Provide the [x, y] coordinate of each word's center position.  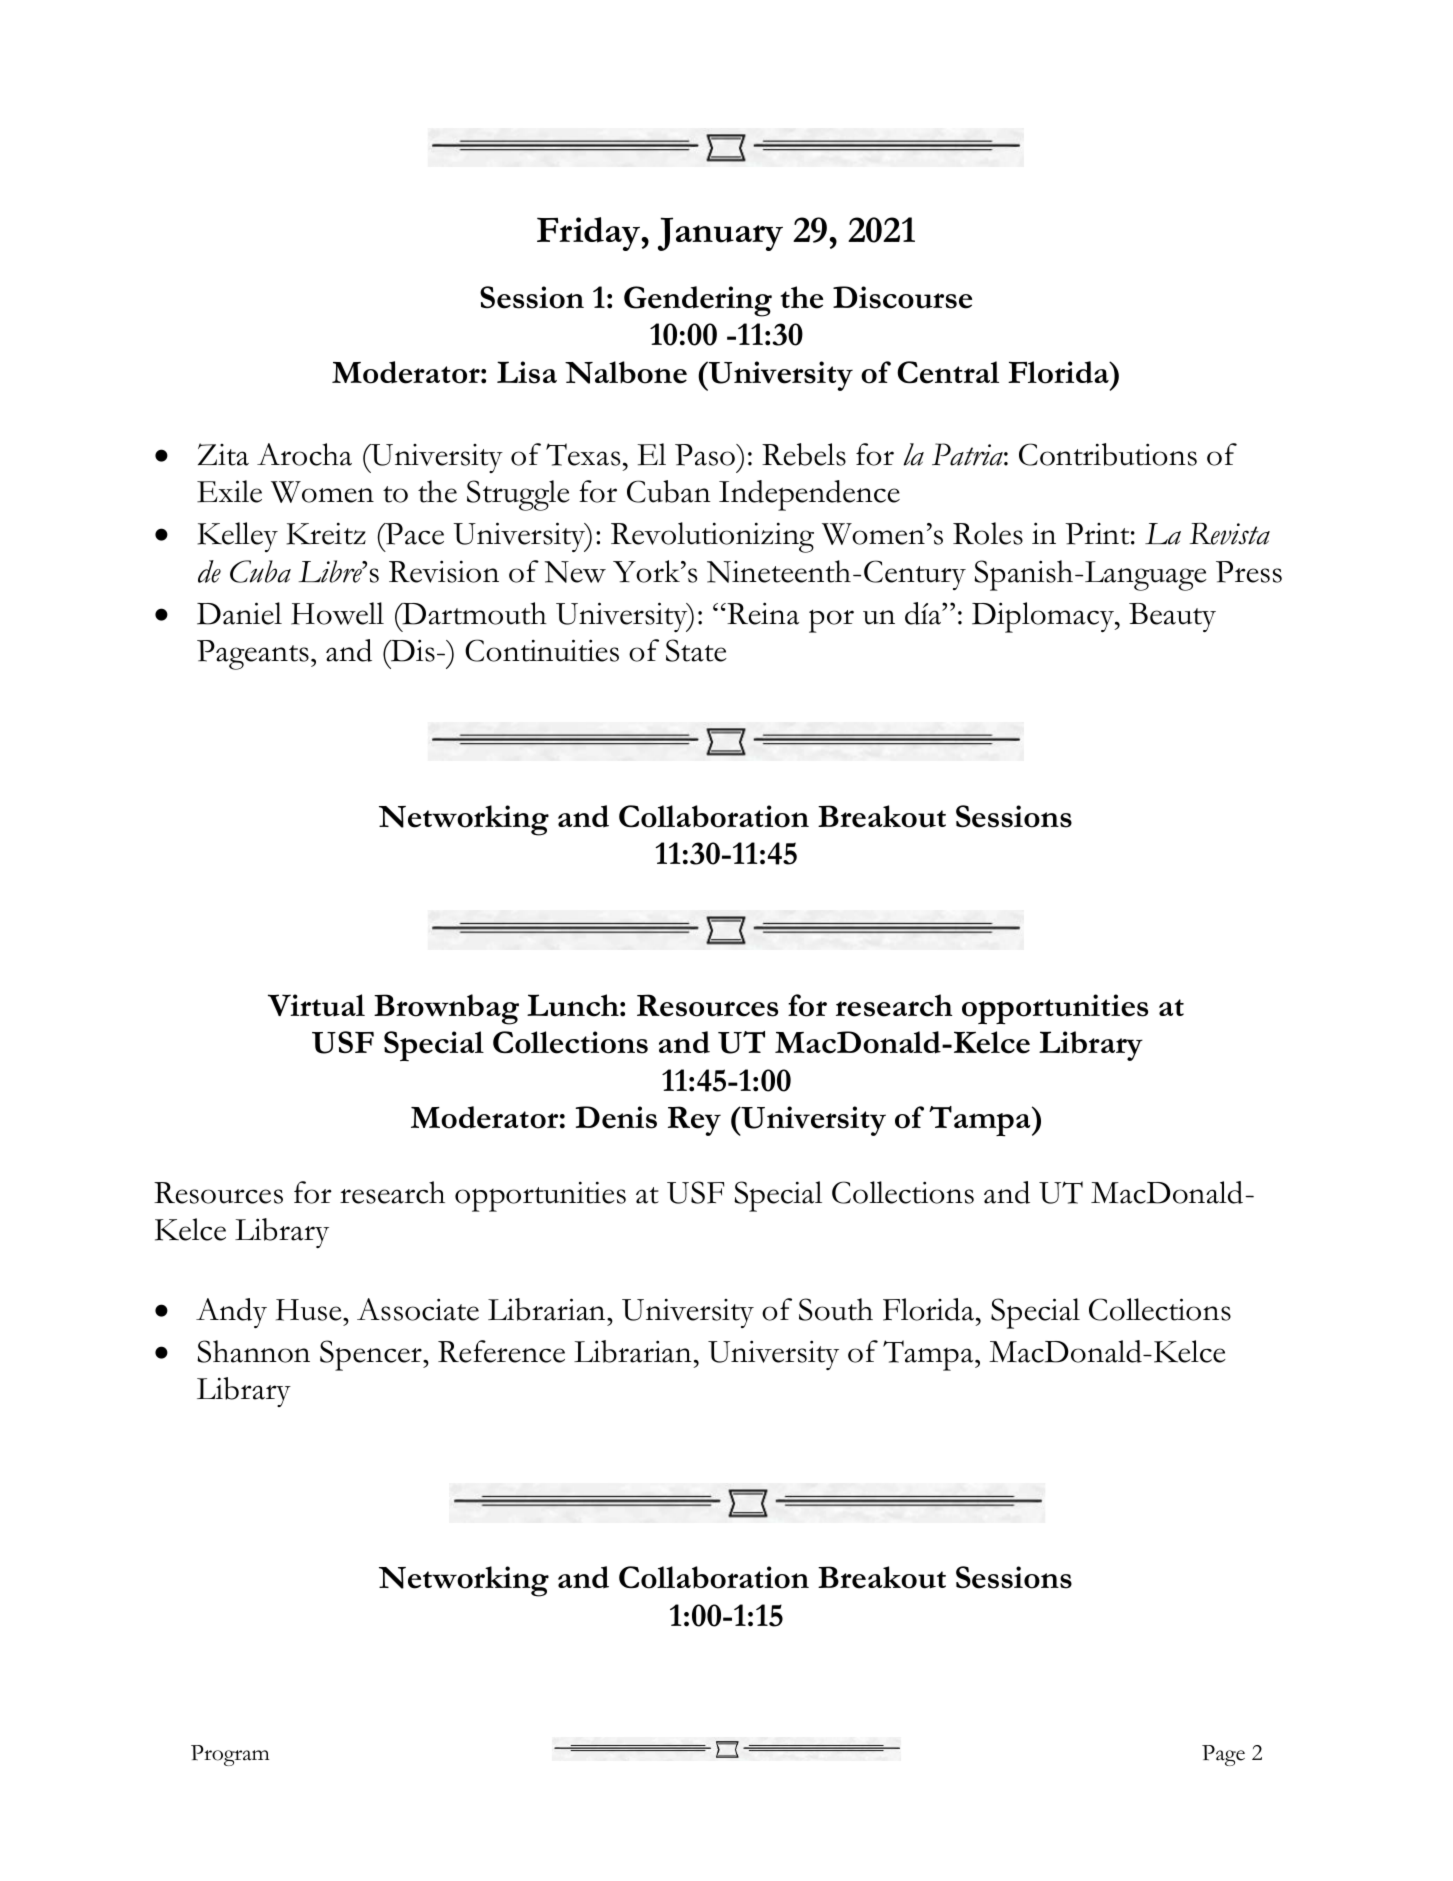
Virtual [316, 1005]
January [720, 234]
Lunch [574, 1005]
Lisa [527, 372]
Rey [694, 1121]
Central [948, 372]
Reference [501, 1351]
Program [230, 1755]
